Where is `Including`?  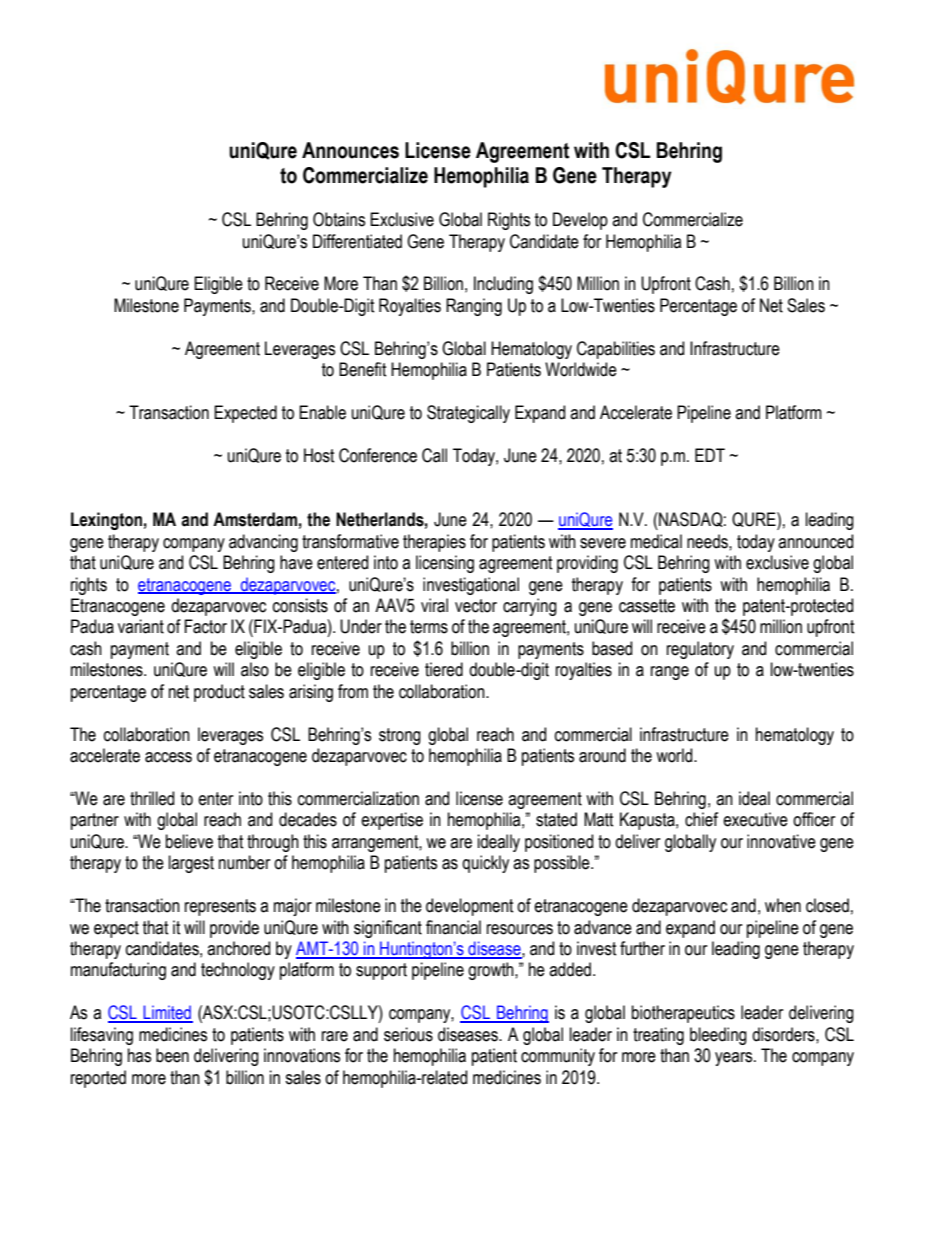 Including is located at coordinates (503, 285).
